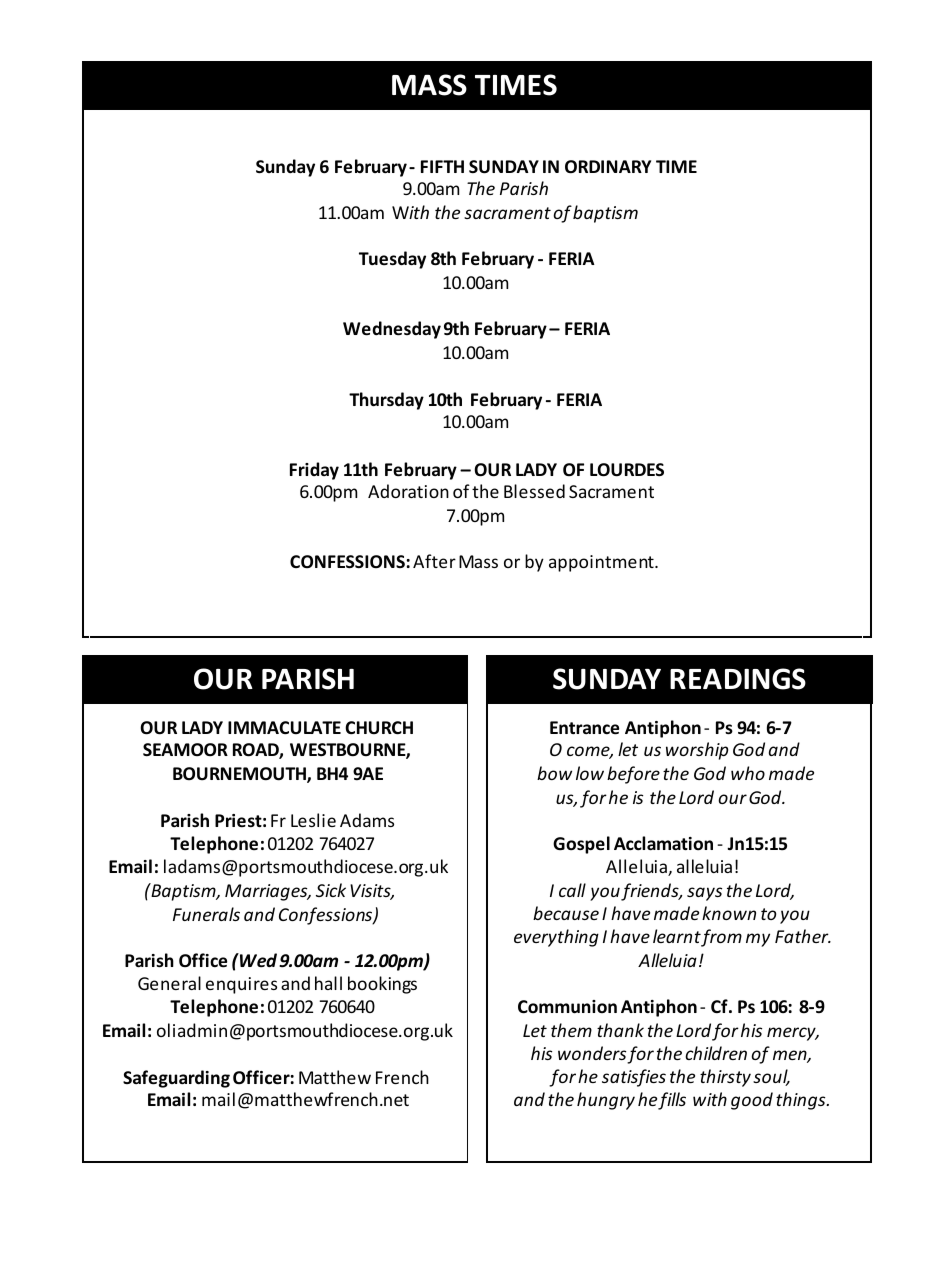  I want to click on LOURDES, so click(627, 470).
